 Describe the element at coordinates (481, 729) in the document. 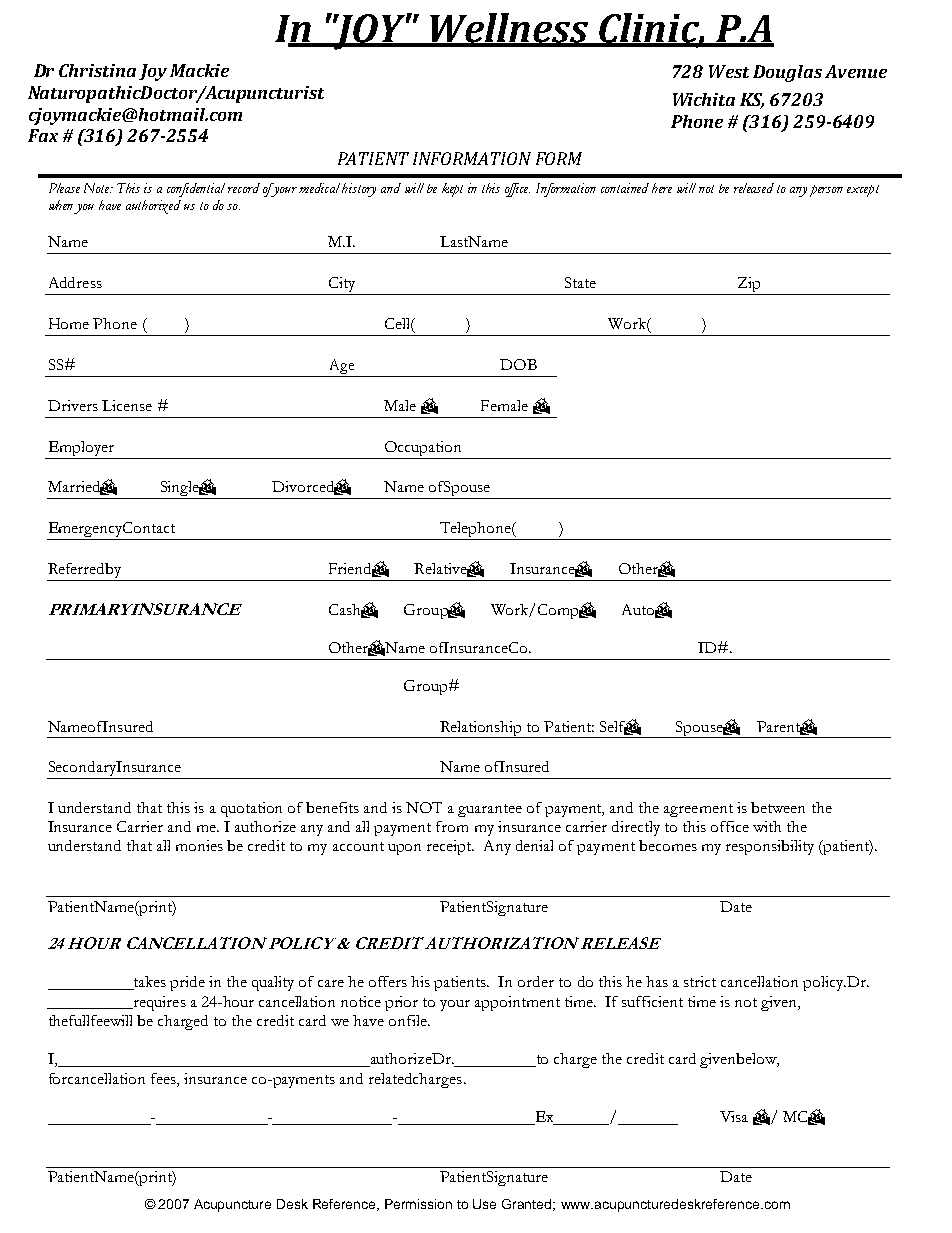

I see `Relationship` at that location.
